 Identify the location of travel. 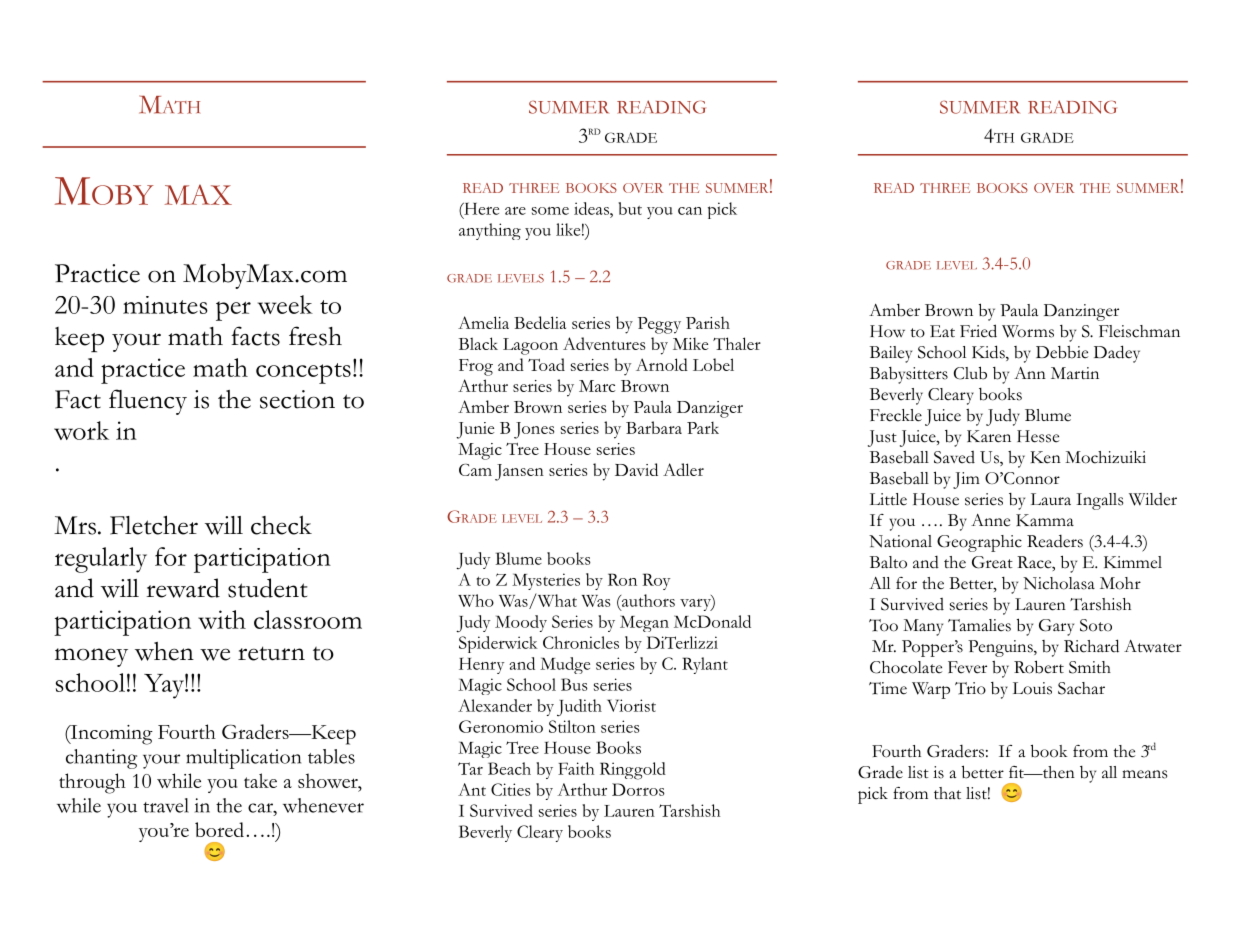
(166, 805).
